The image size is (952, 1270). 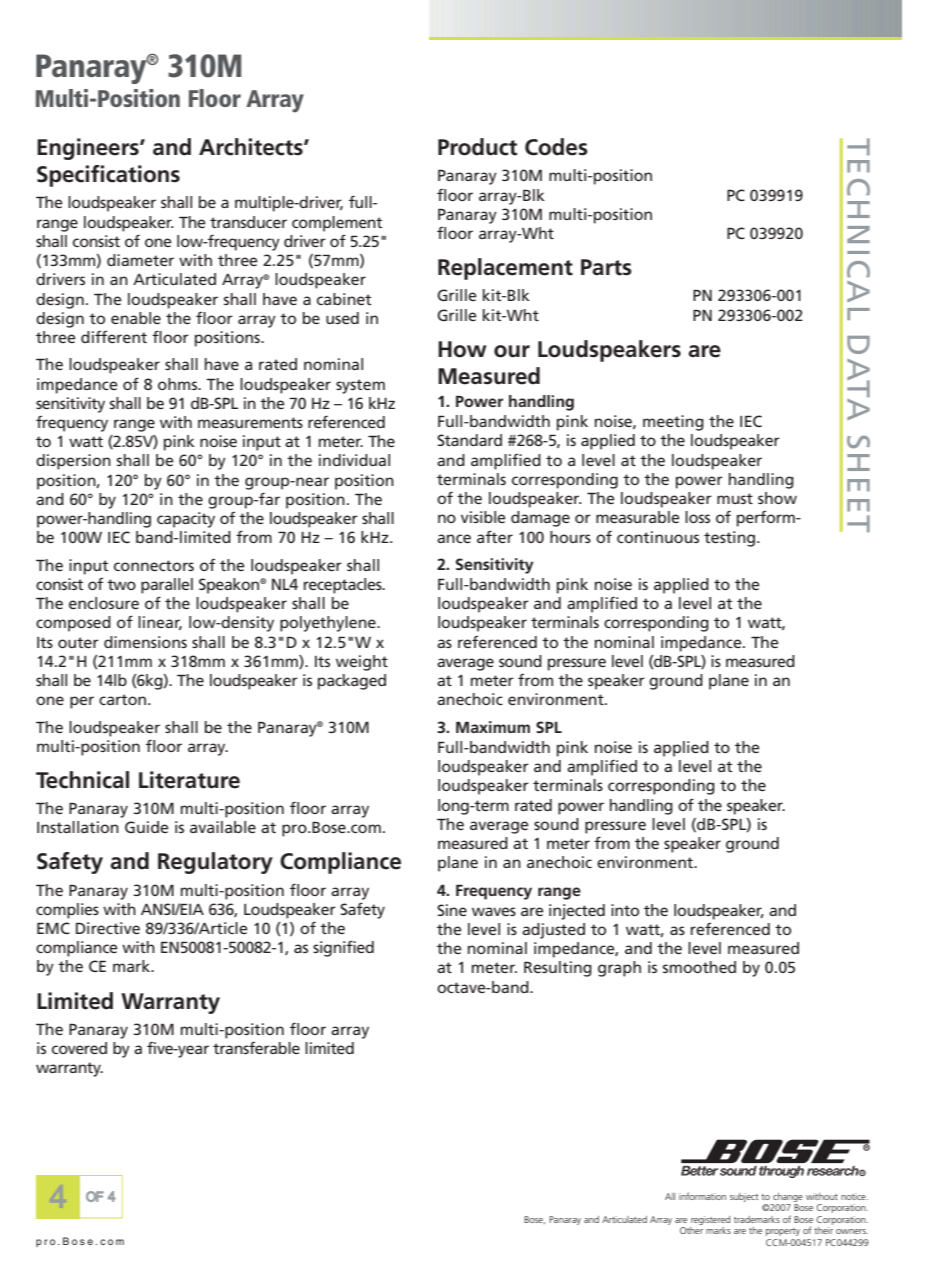 What do you see at coordinates (606, 267) in the screenshot?
I see `Parts` at bounding box center [606, 267].
